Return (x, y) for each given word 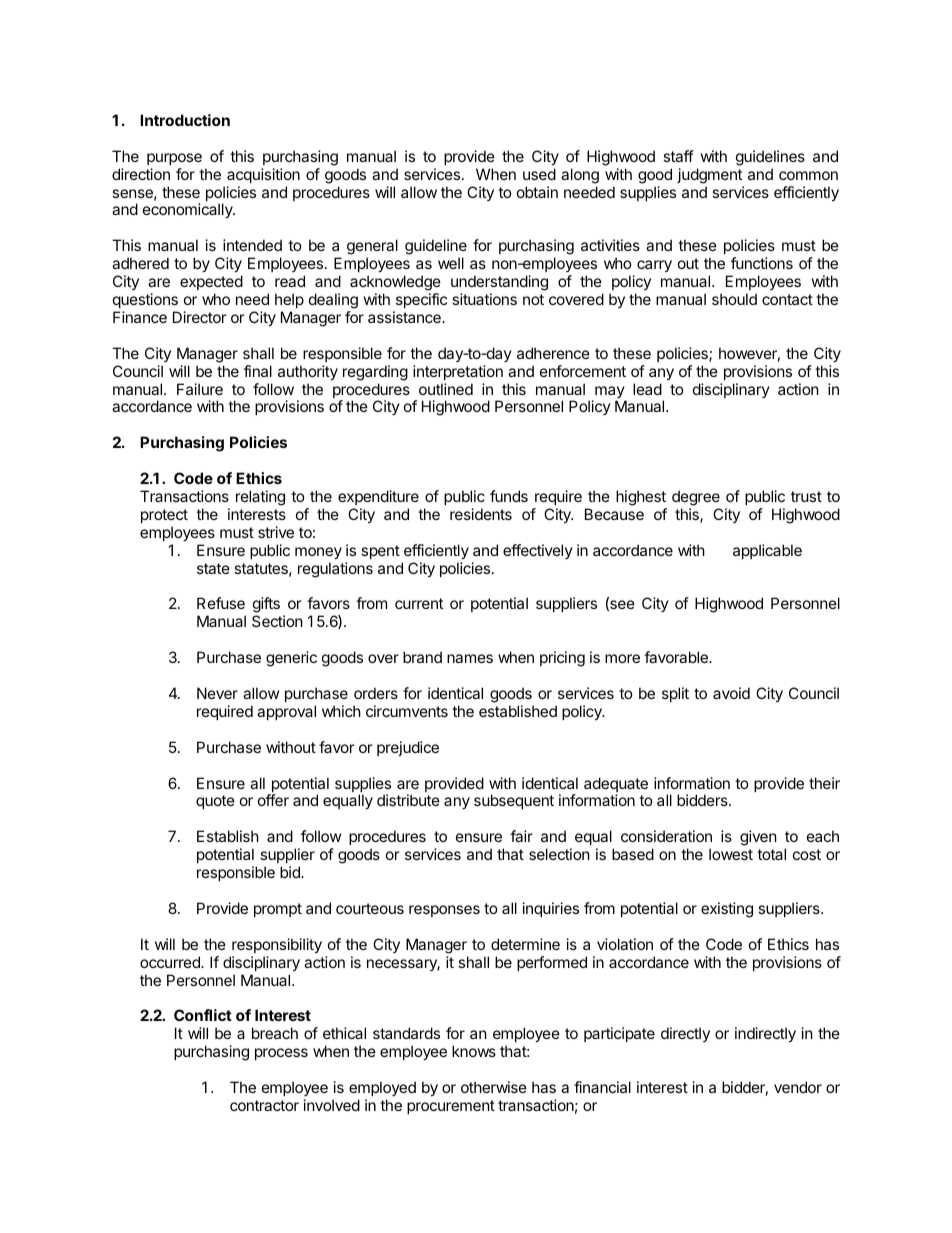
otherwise (494, 1087)
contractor (264, 1105)
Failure (200, 389)
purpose (174, 159)
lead (647, 389)
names (470, 658)
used (539, 174)
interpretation (458, 372)
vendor (798, 1087)
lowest (731, 854)
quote (215, 802)
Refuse (221, 603)
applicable (767, 551)
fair (521, 836)
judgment (709, 176)
